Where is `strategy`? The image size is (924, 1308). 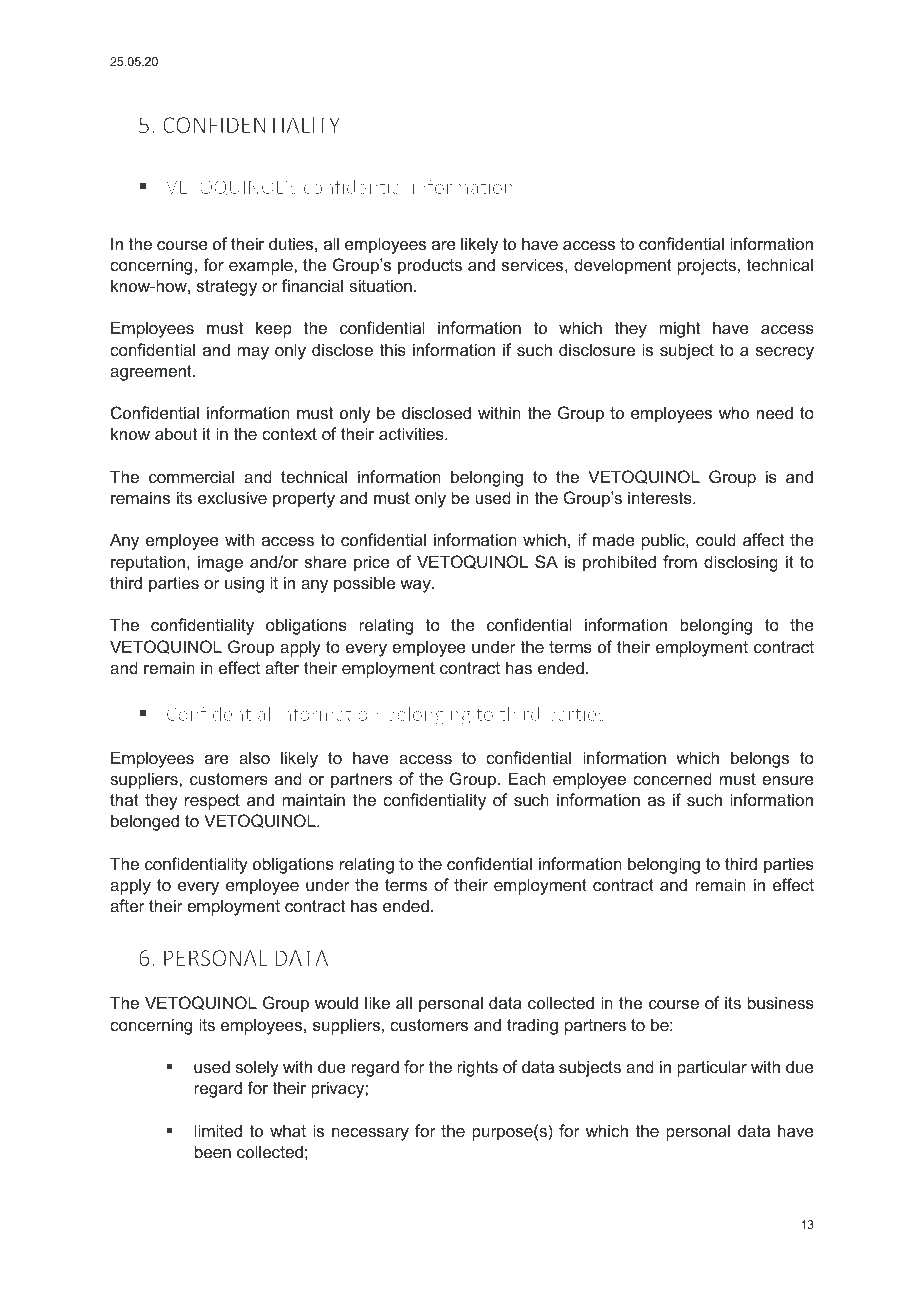 strategy is located at coordinates (227, 288).
